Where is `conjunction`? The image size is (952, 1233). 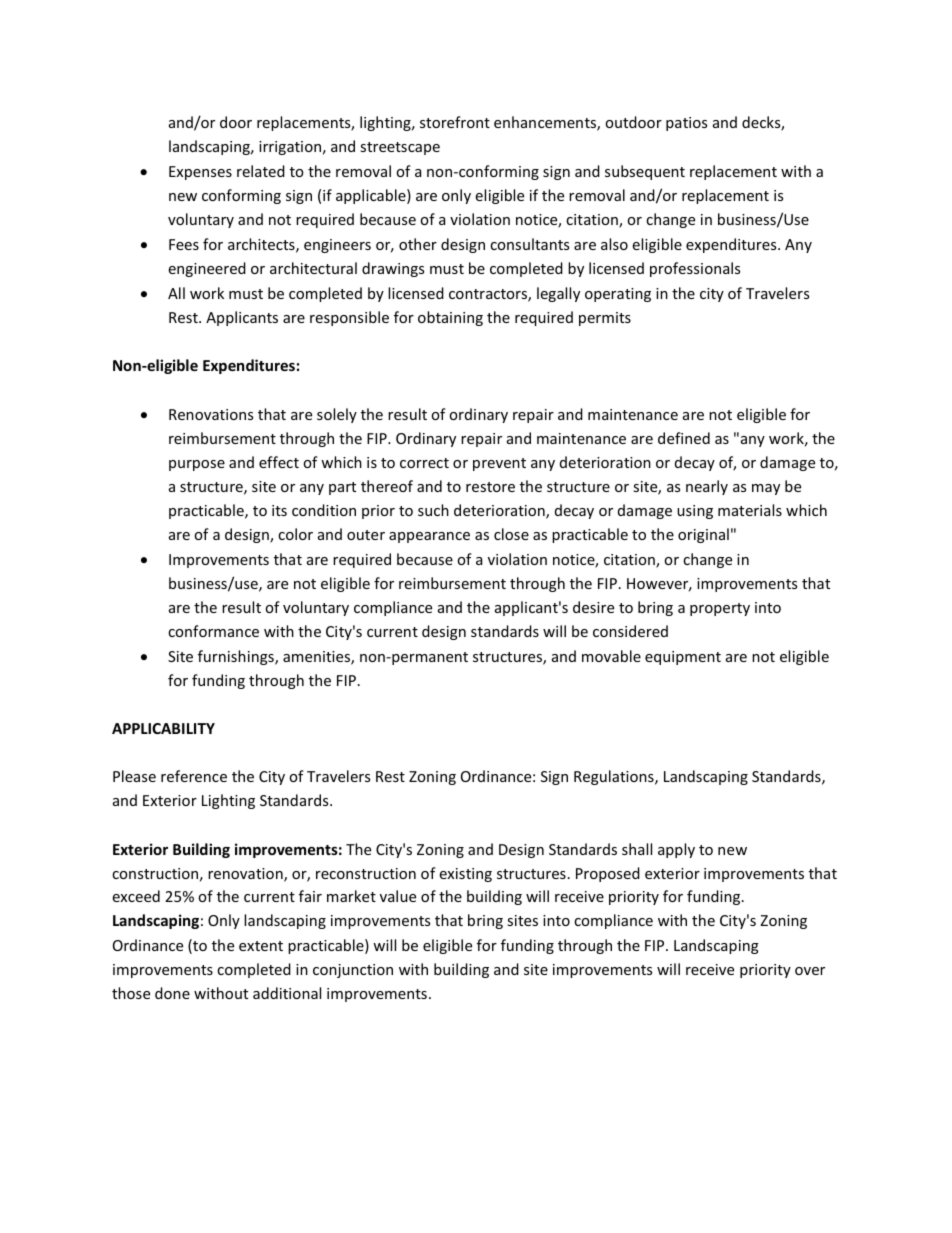 conjunction is located at coordinates (353, 971).
